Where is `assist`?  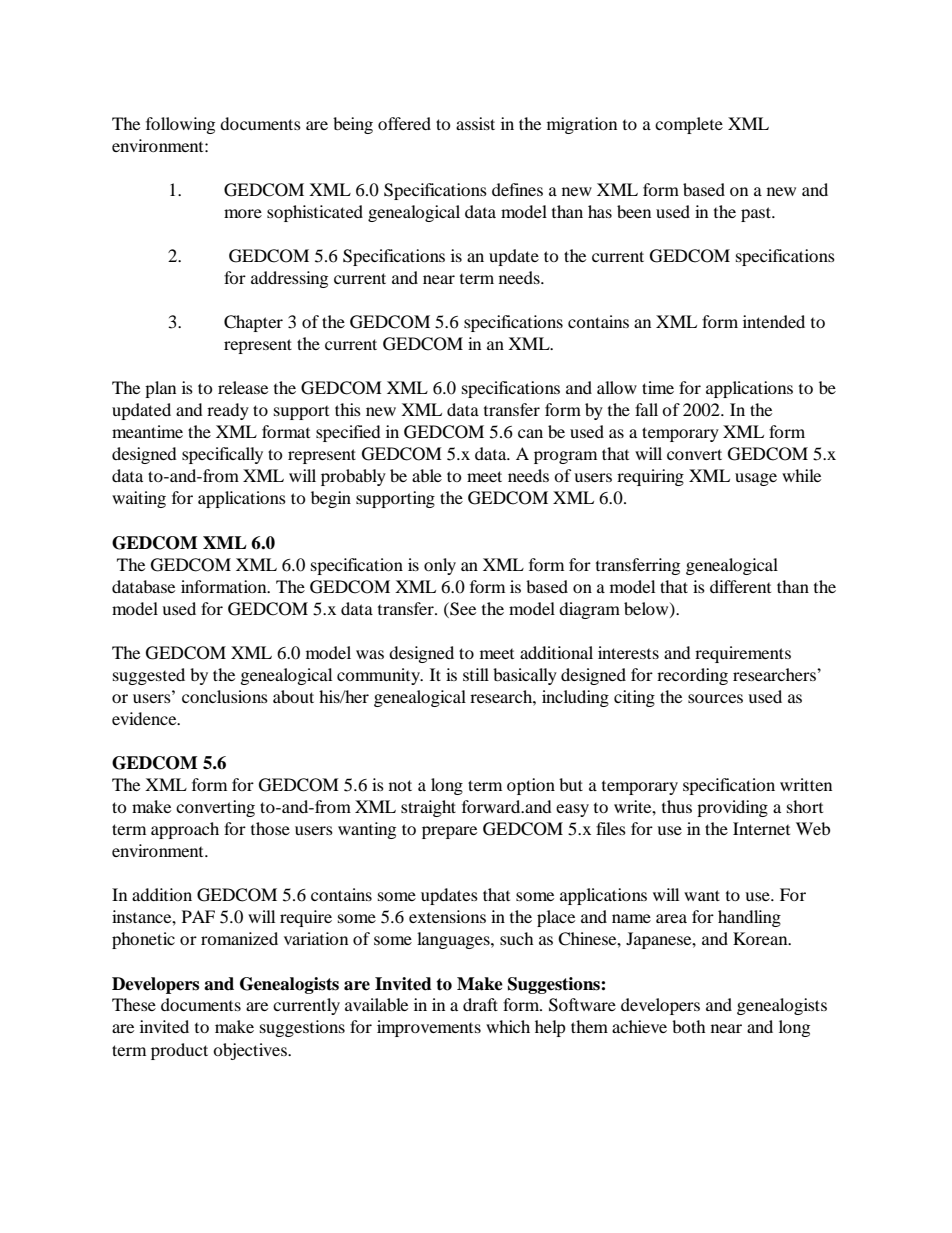
assist is located at coordinates (475, 123).
